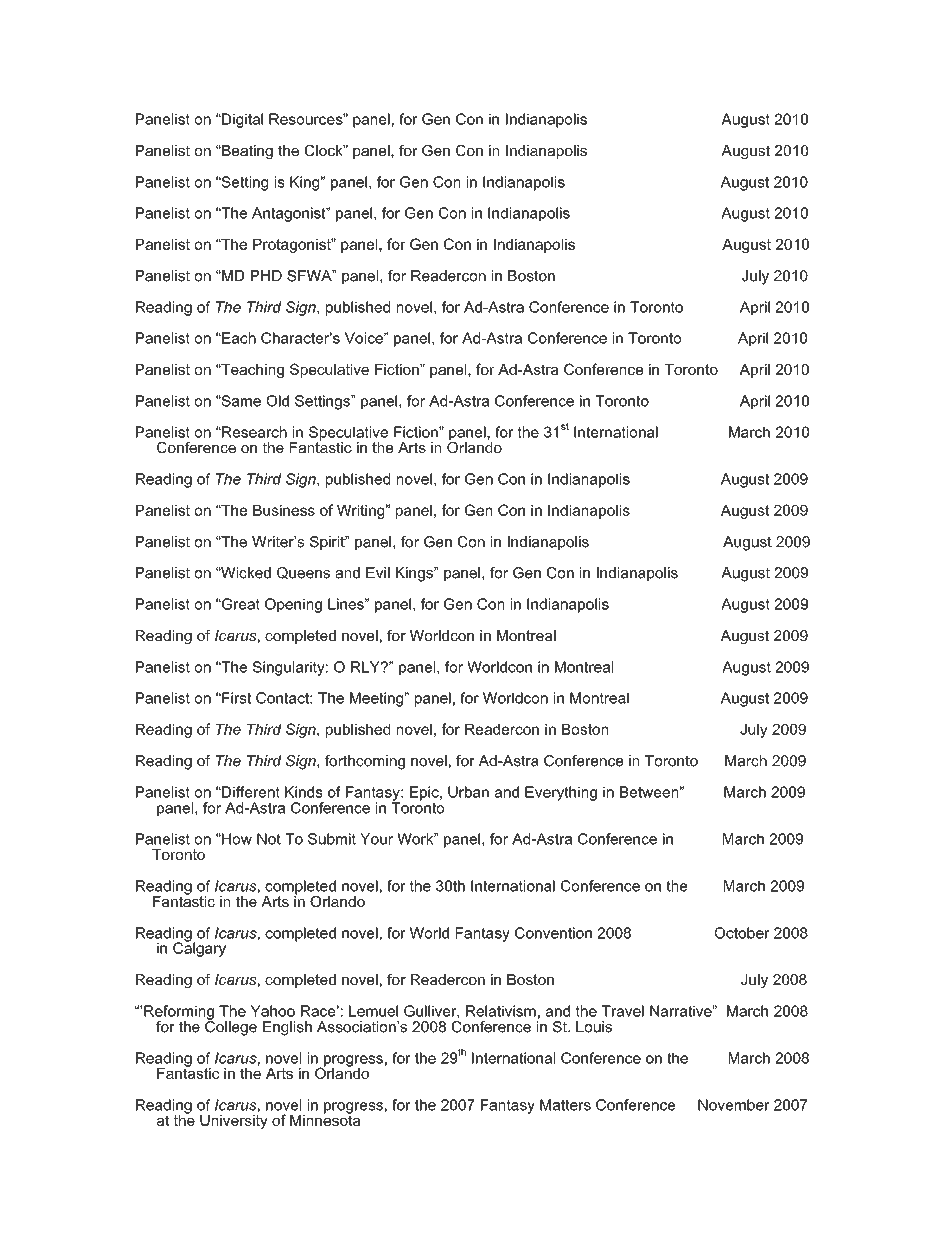 Image resolution: width=952 pixels, height=1233 pixels. I want to click on October, so click(742, 933).
